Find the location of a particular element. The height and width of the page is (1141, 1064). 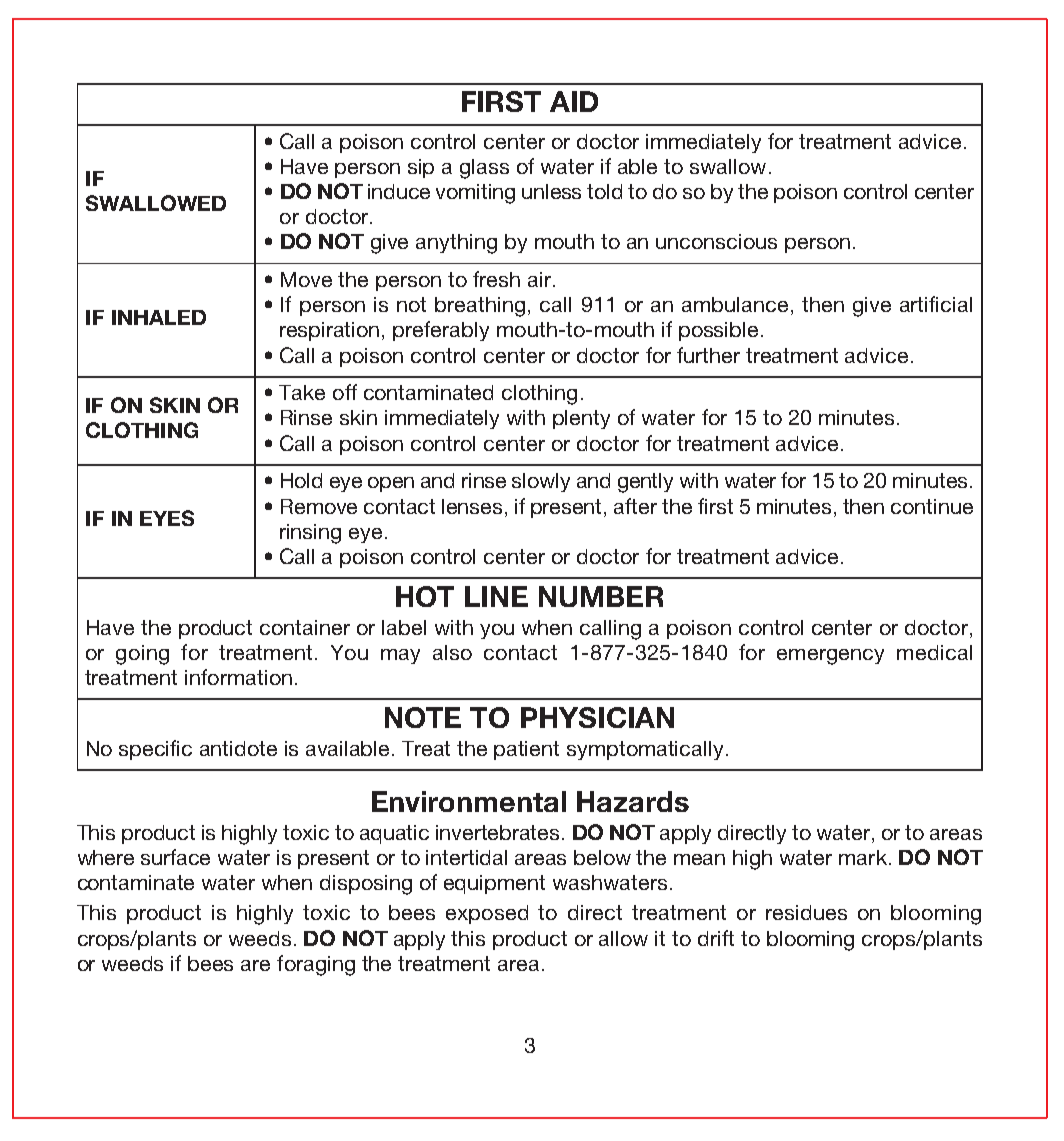

antidote is located at coordinates (238, 748).
